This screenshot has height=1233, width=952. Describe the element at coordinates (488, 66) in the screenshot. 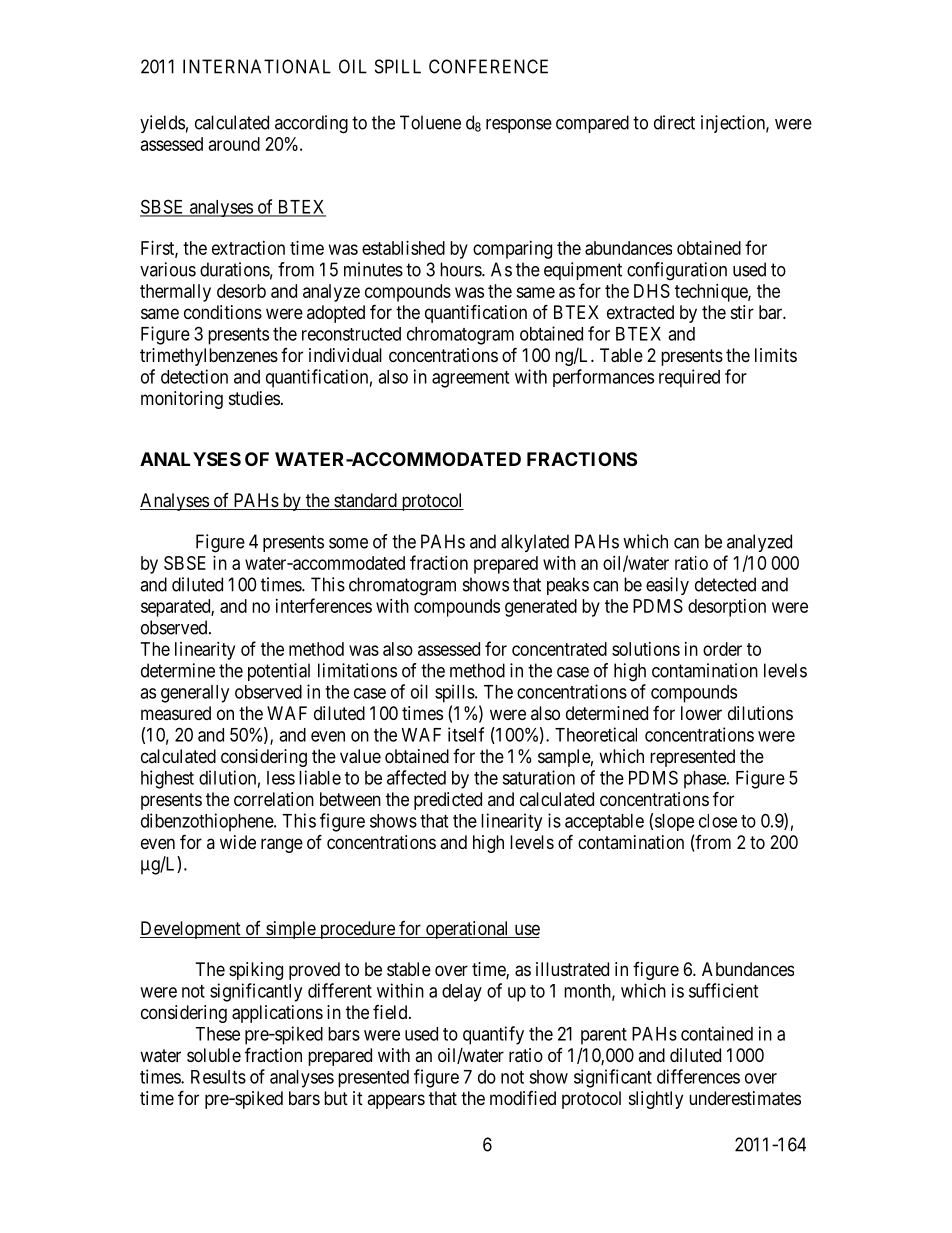

I see `CONFERENCE` at that location.
